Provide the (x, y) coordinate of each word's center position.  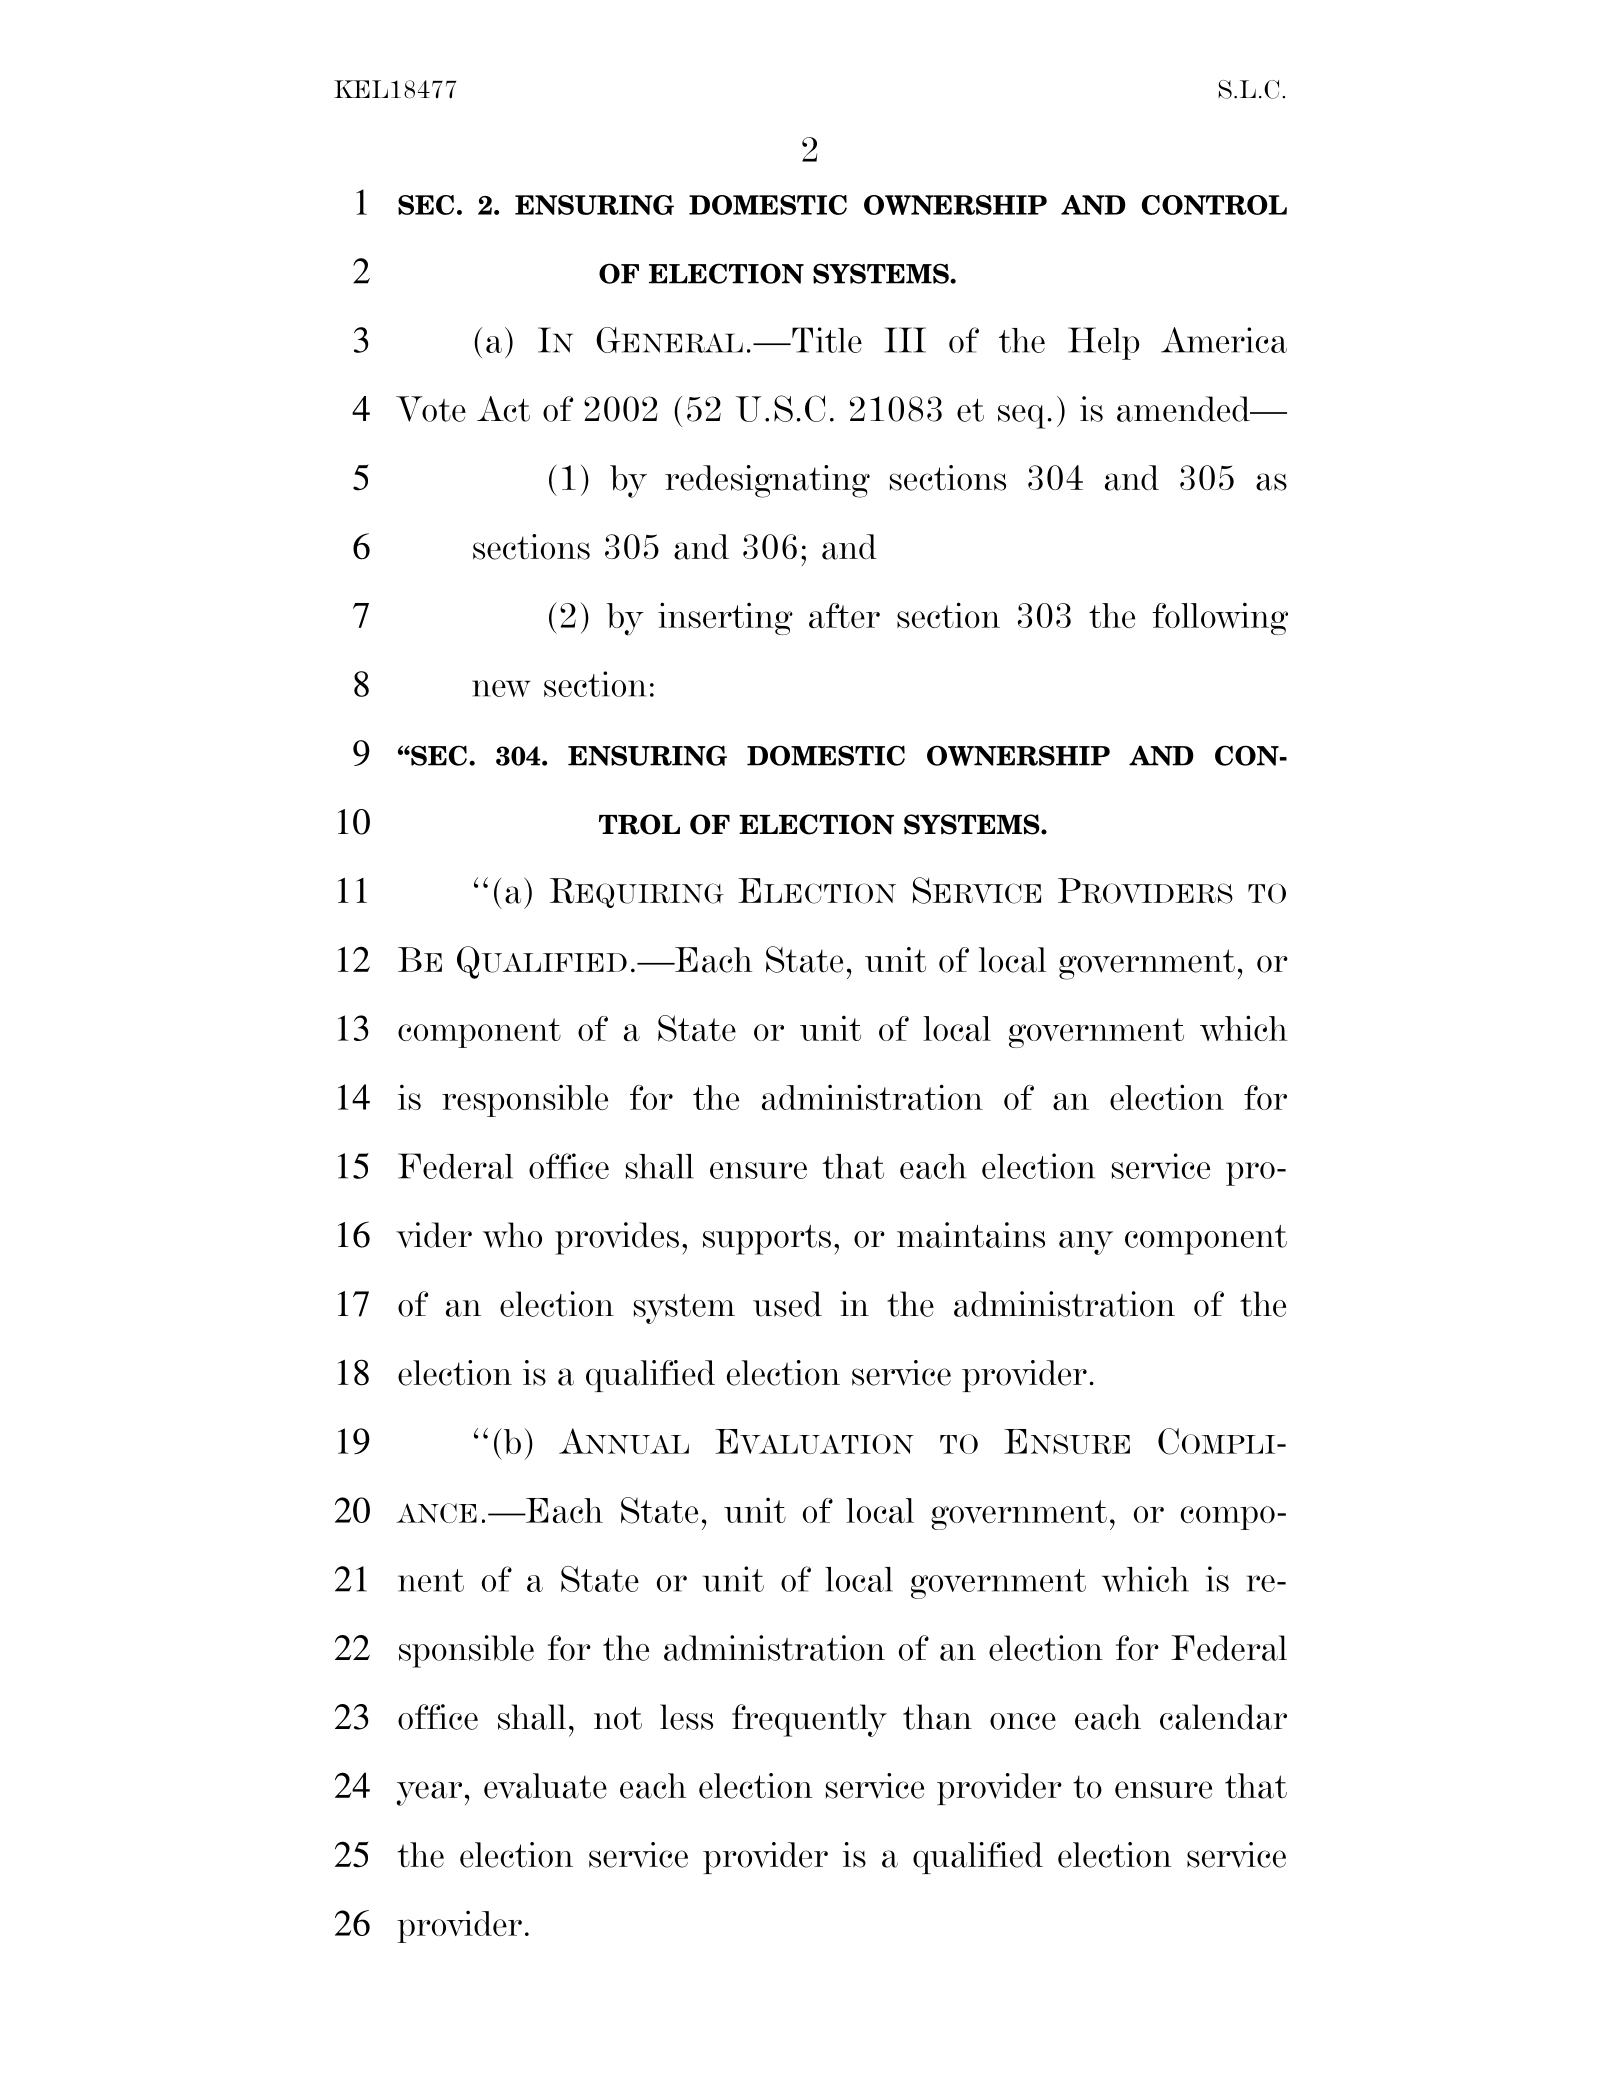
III (905, 340)
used (787, 1304)
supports (767, 1240)
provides (617, 1238)
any (1086, 1243)
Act (503, 409)
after (844, 616)
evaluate (545, 1786)
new (501, 688)
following (1220, 618)
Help (1104, 343)
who (512, 1235)
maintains (971, 1235)
